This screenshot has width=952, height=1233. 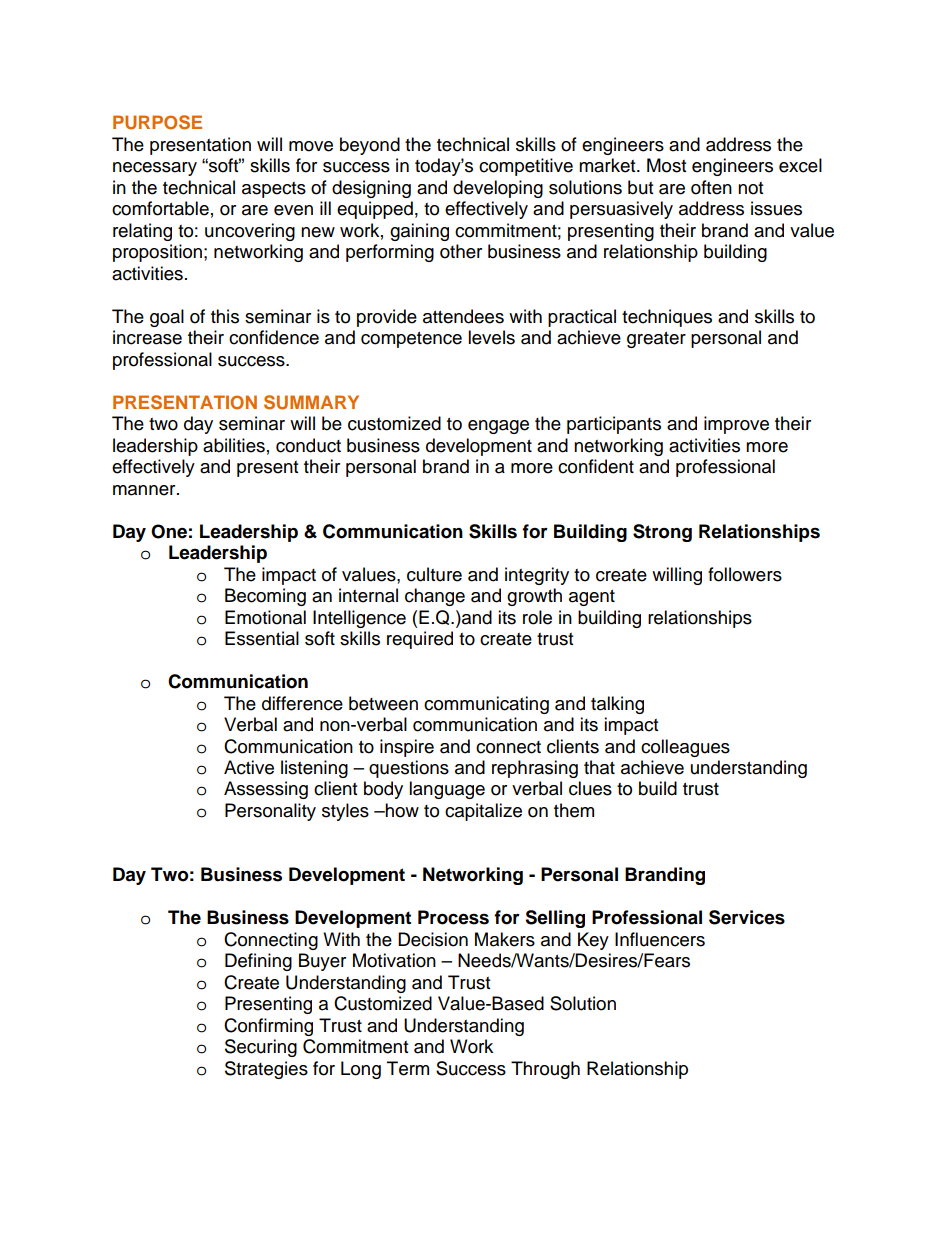 I want to click on necessary, so click(x=155, y=169).
